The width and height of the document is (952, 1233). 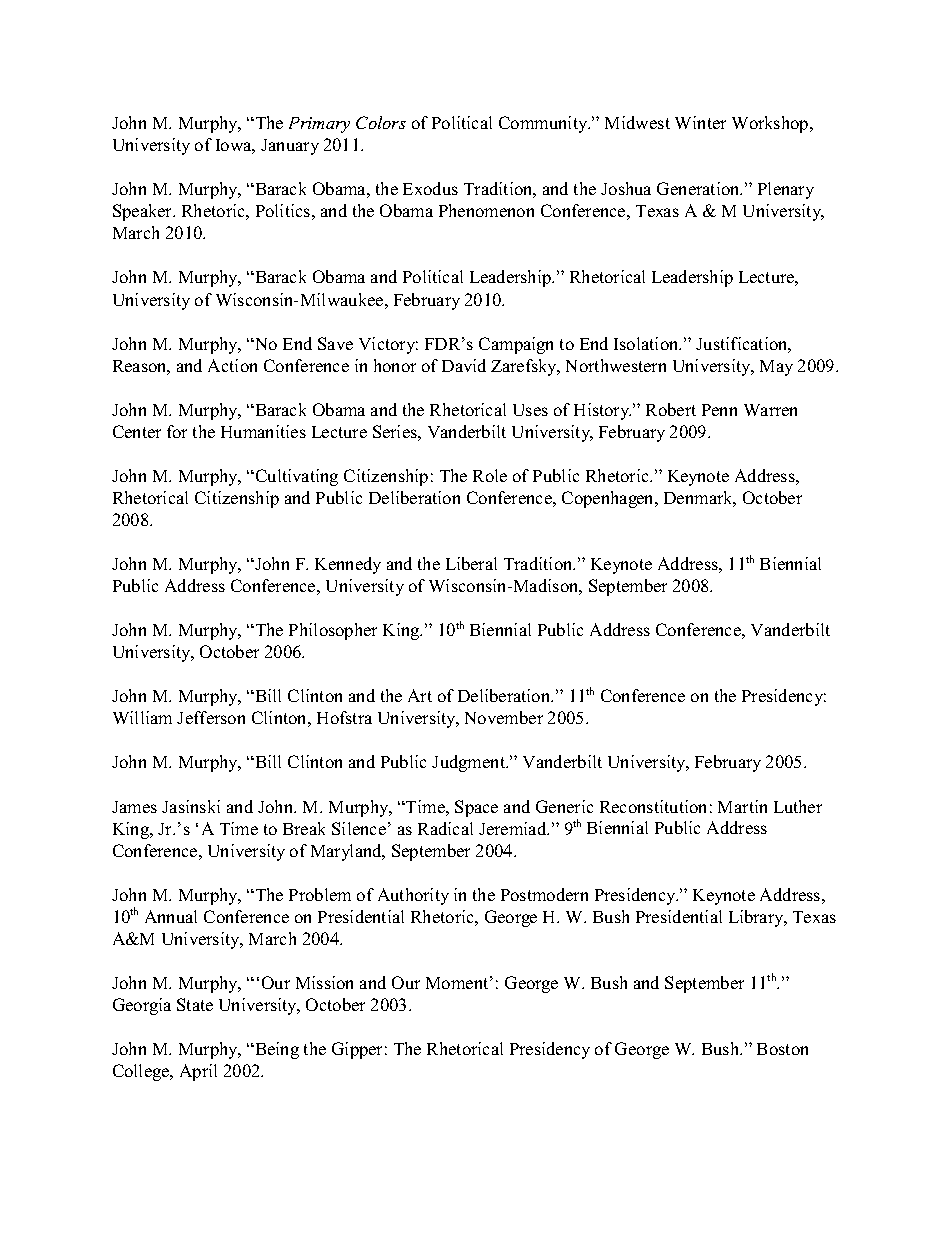 What do you see at coordinates (430, 188) in the document?
I see `Exodus` at bounding box center [430, 188].
